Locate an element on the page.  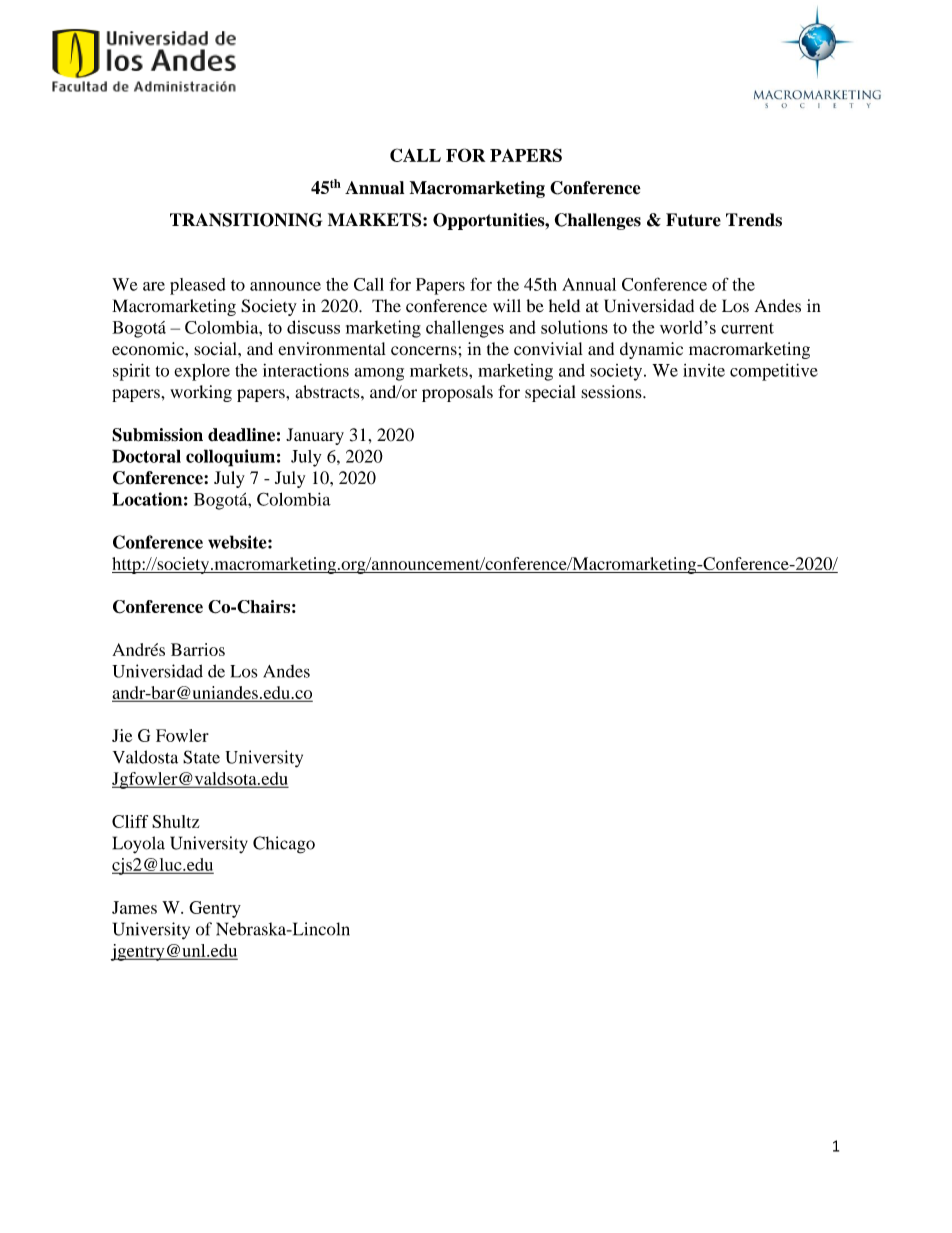
TRANSITIONING is located at coordinates (246, 220).
